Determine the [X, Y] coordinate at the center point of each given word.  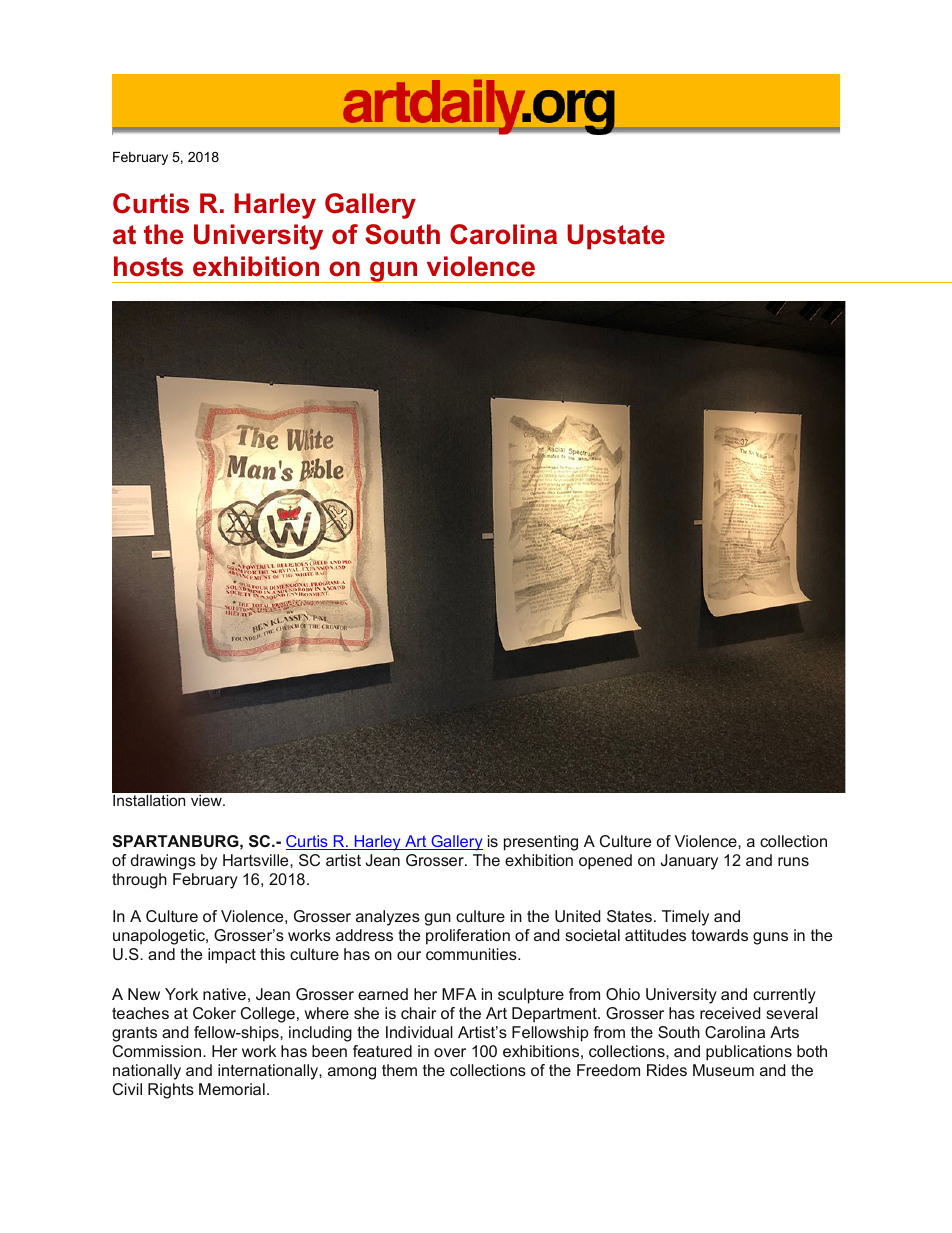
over [450, 1052]
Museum [723, 1070]
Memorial [232, 1089]
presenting [541, 843]
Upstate [616, 237]
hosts [148, 266]
